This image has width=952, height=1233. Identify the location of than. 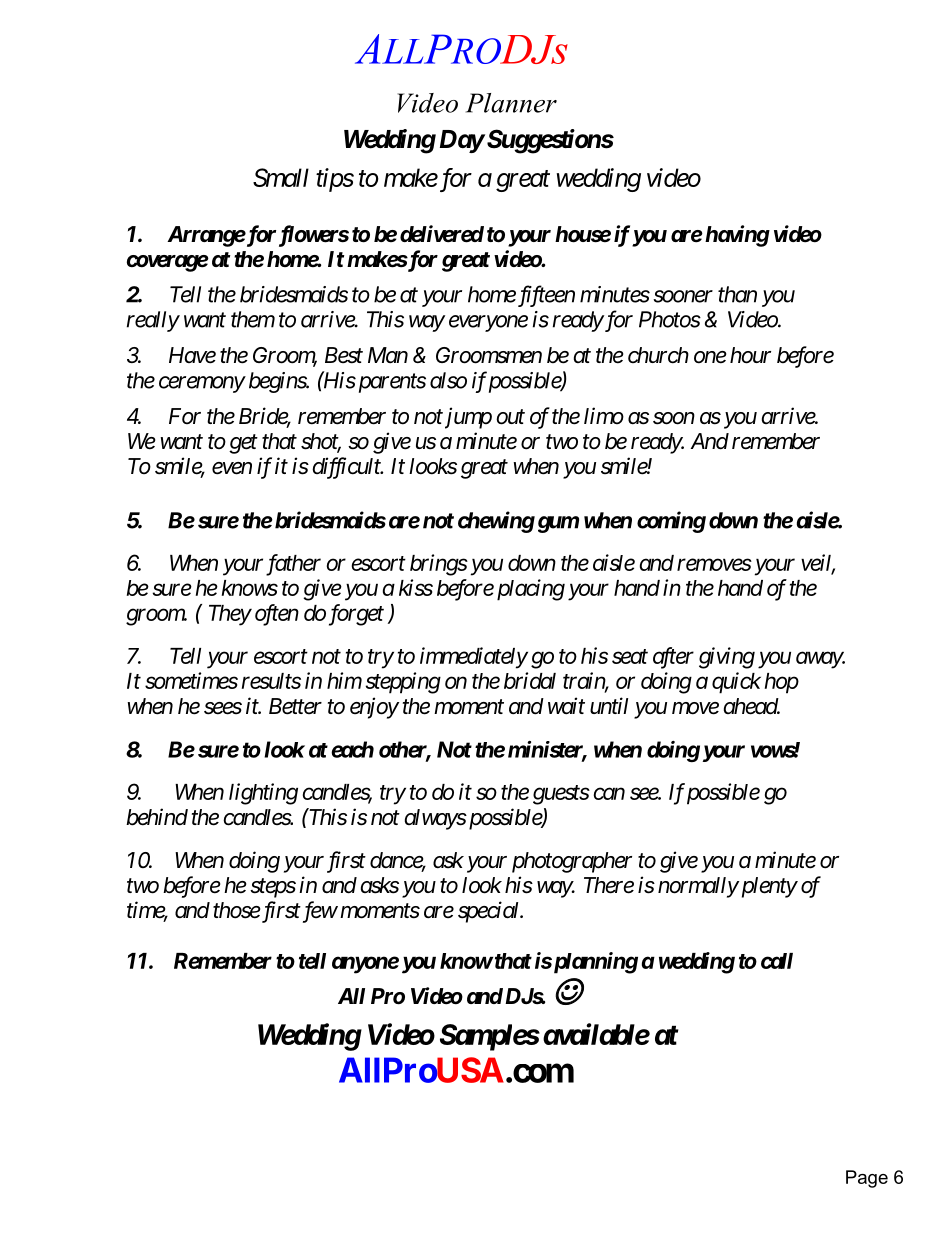
(737, 294).
